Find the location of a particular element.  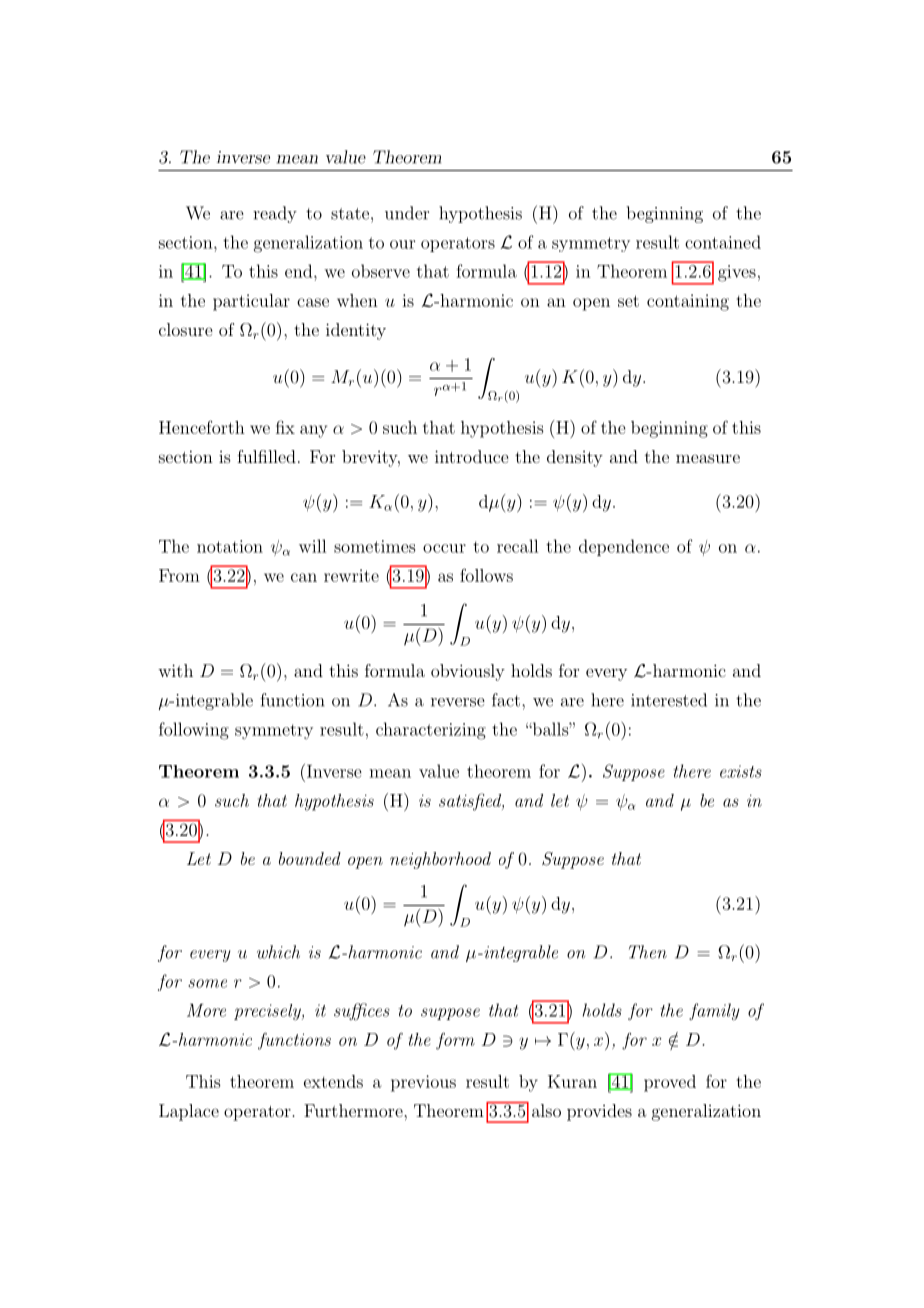

which is located at coordinates (278, 952).
